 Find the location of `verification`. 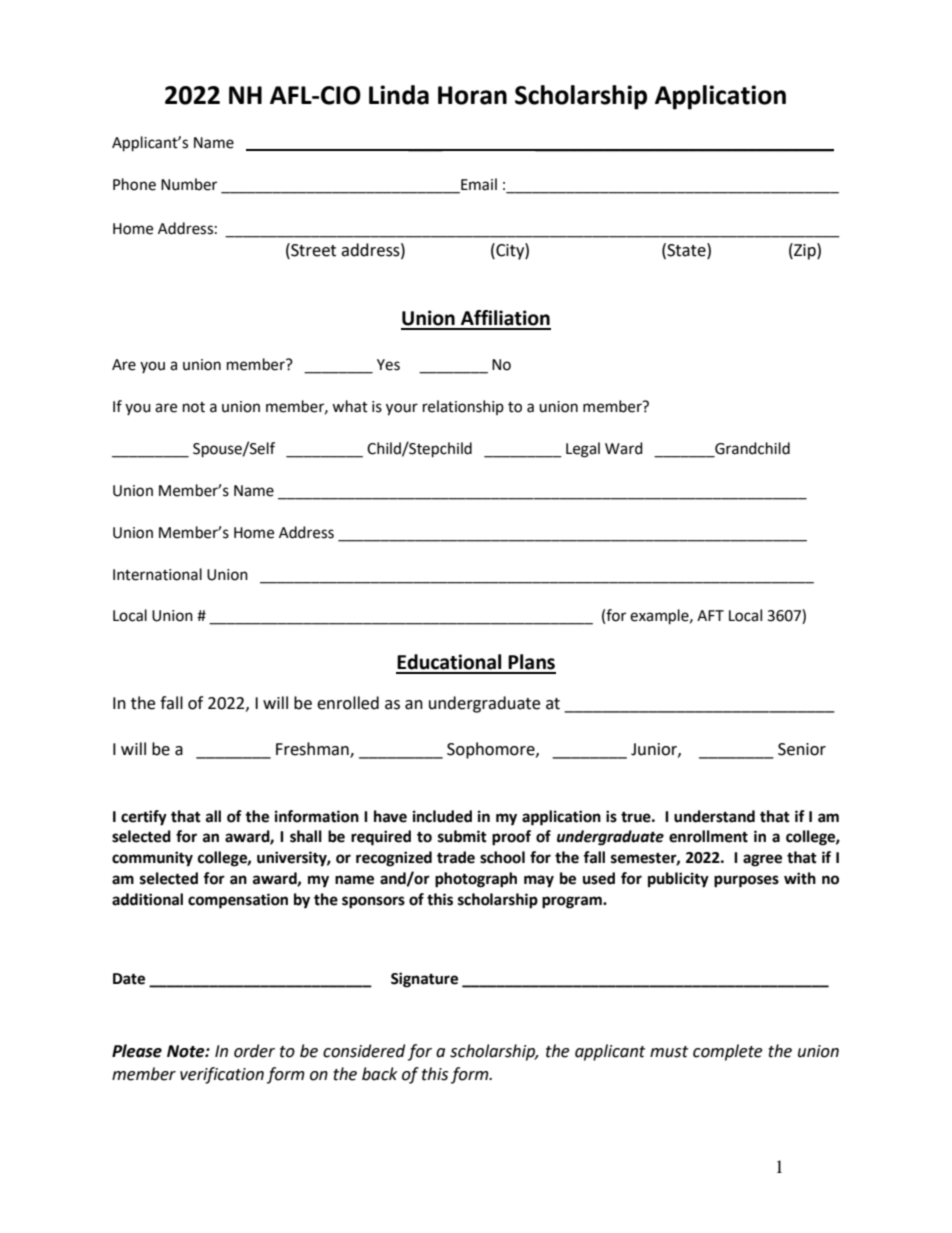

verification is located at coordinates (222, 1075).
